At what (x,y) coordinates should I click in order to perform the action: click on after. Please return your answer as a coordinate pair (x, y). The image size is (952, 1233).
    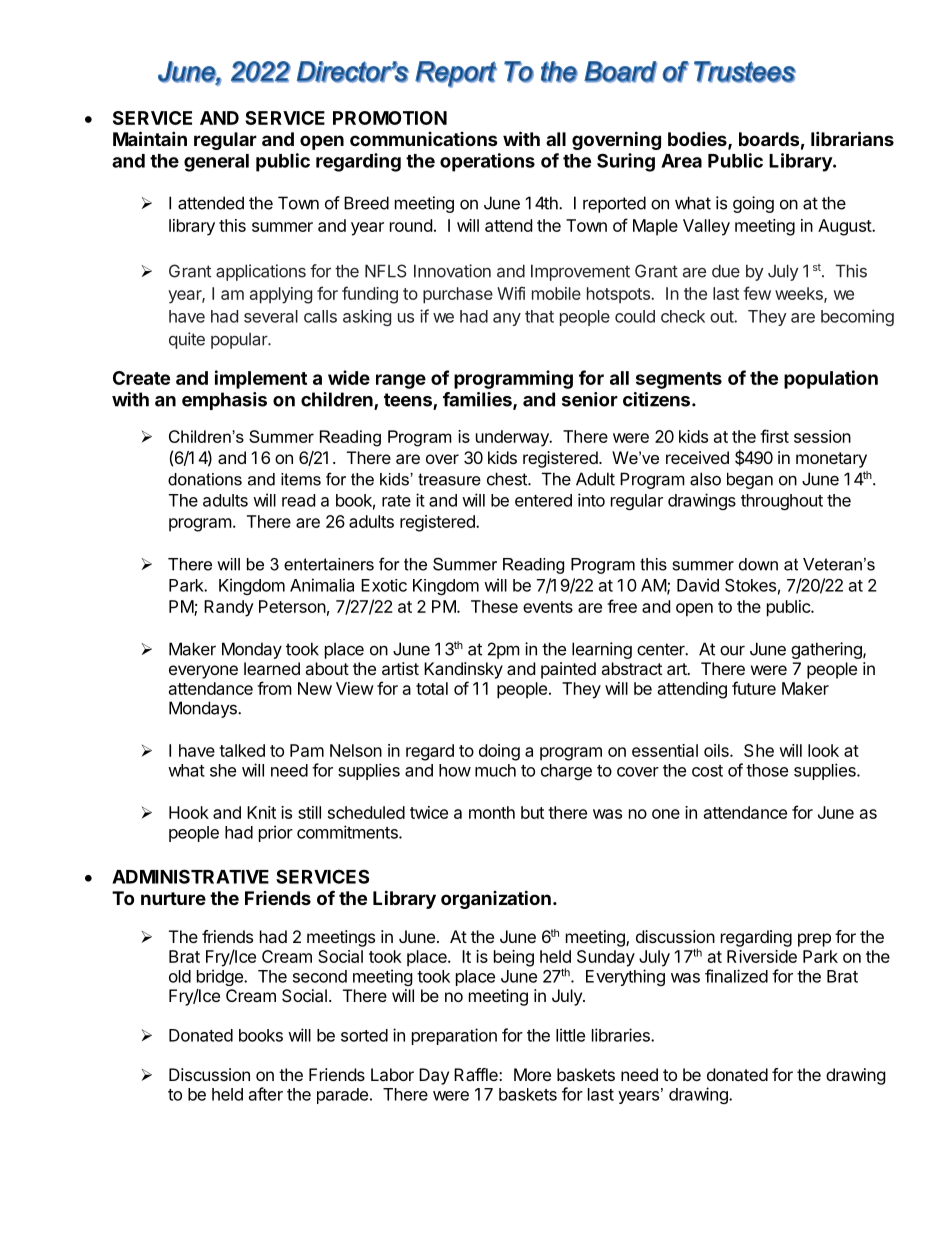
    Looking at the image, I should click on (266, 1094).
